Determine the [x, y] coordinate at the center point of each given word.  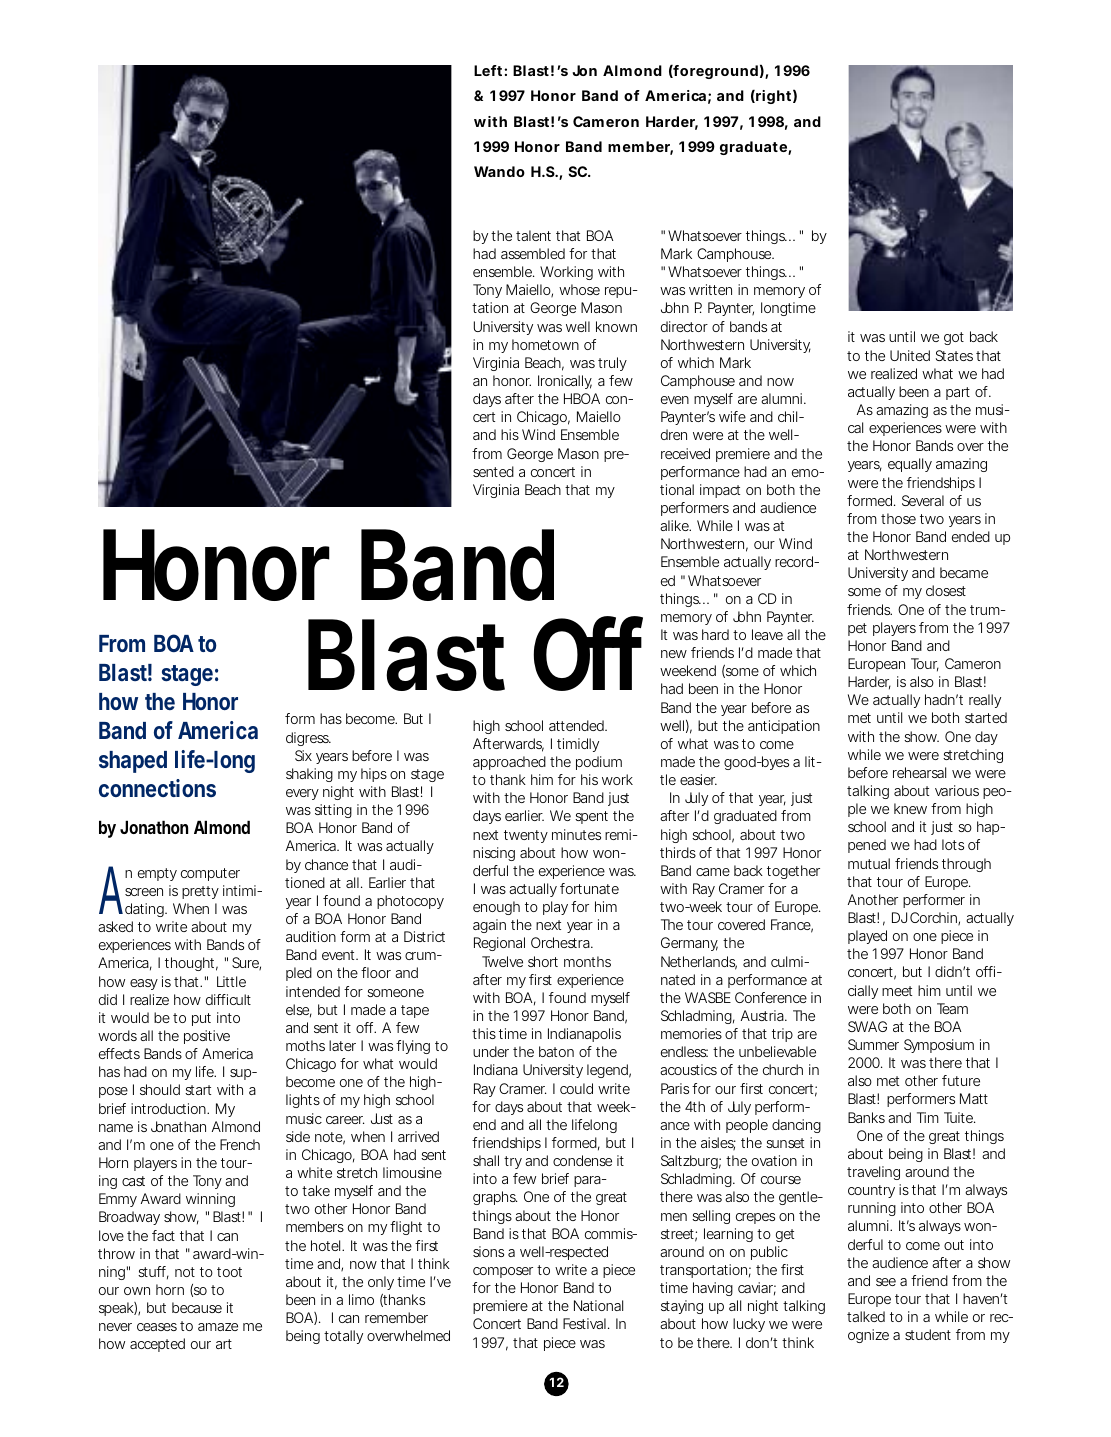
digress [308, 739]
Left [489, 70]
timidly [578, 745]
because [197, 1307]
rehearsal [919, 772]
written [710, 289]
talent [533, 235]
